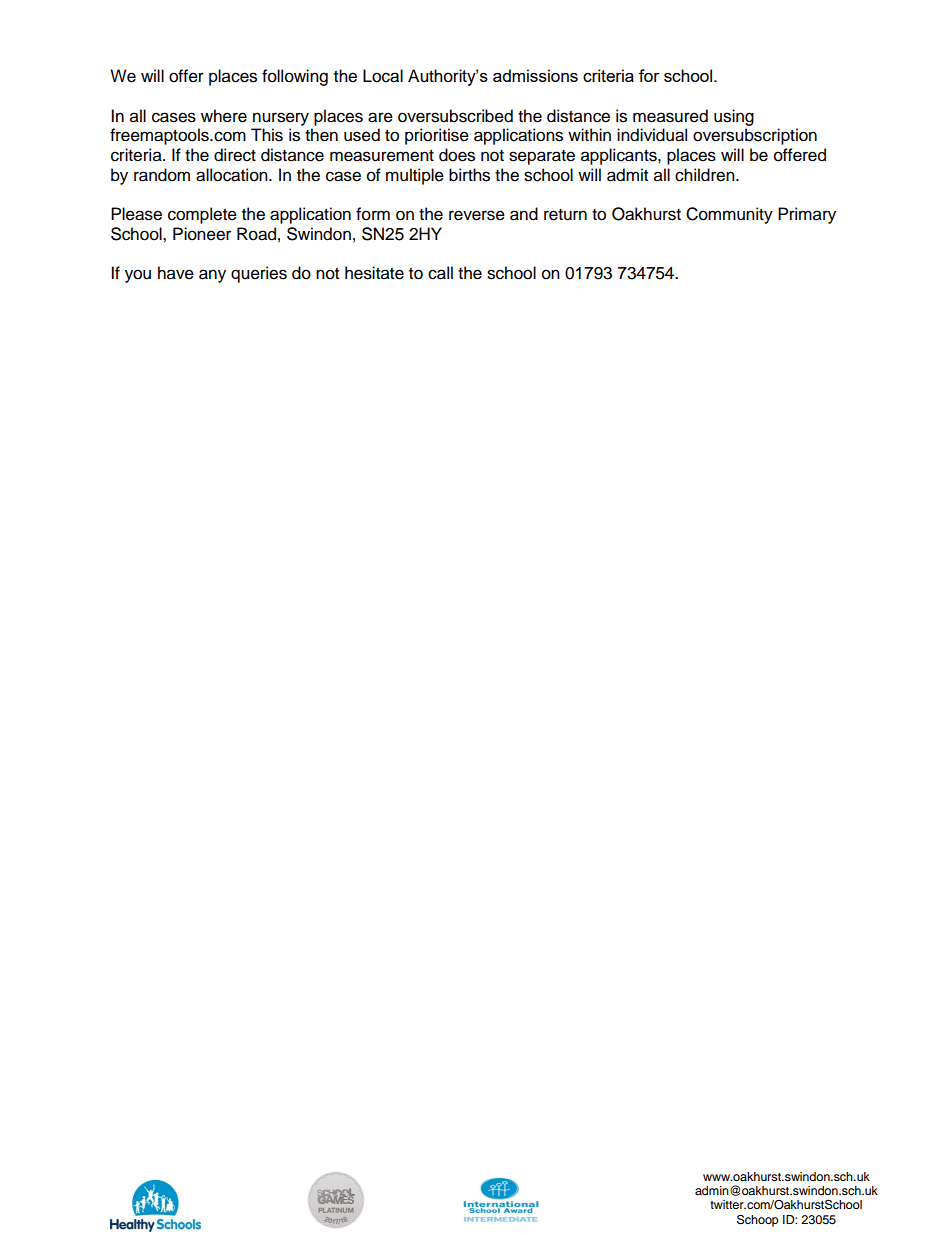 The height and width of the screenshot is (1233, 952). Describe the element at coordinates (670, 116) in the screenshot. I see `measured` at that location.
